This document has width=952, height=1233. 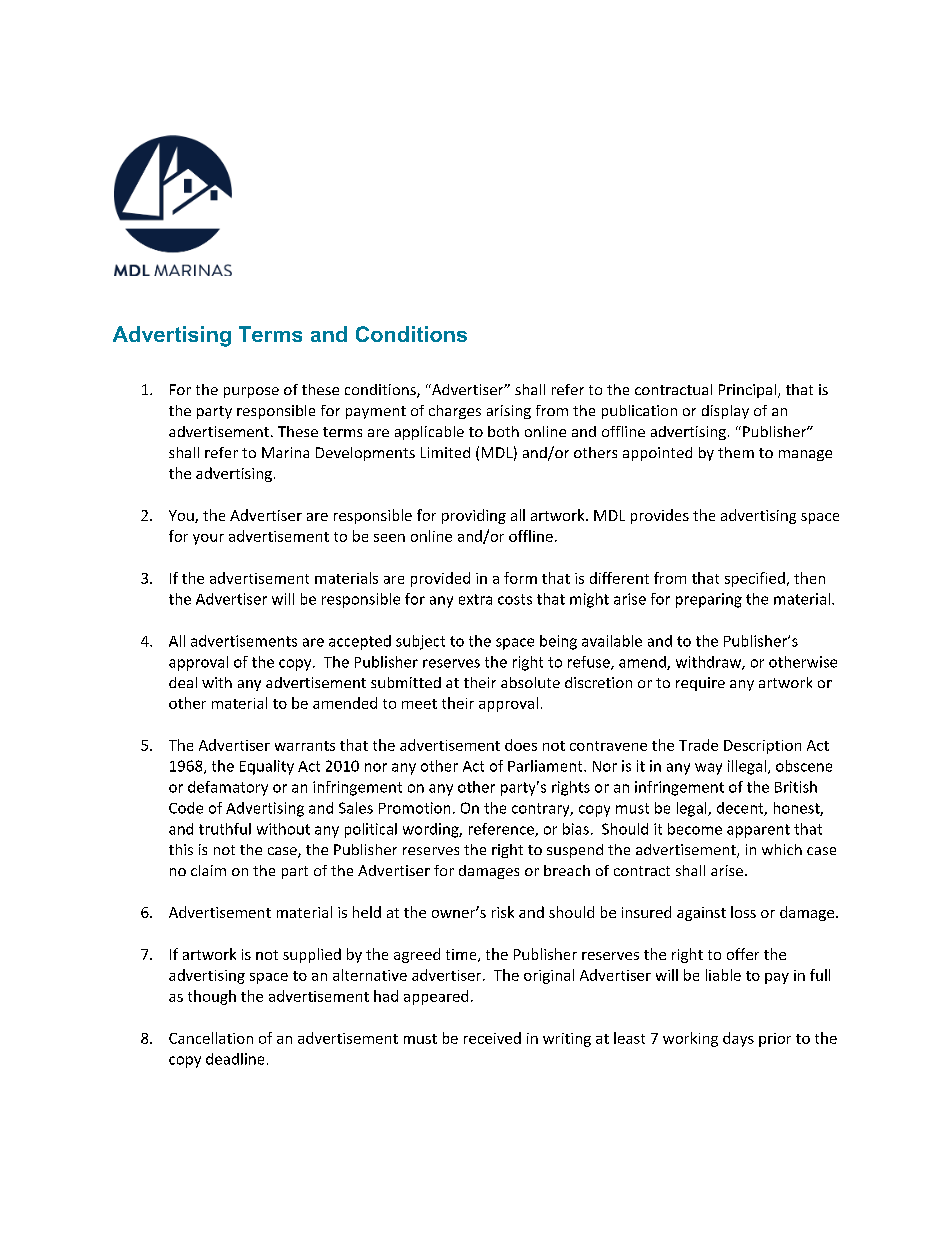 What do you see at coordinates (515, 599) in the document?
I see `costs` at bounding box center [515, 599].
